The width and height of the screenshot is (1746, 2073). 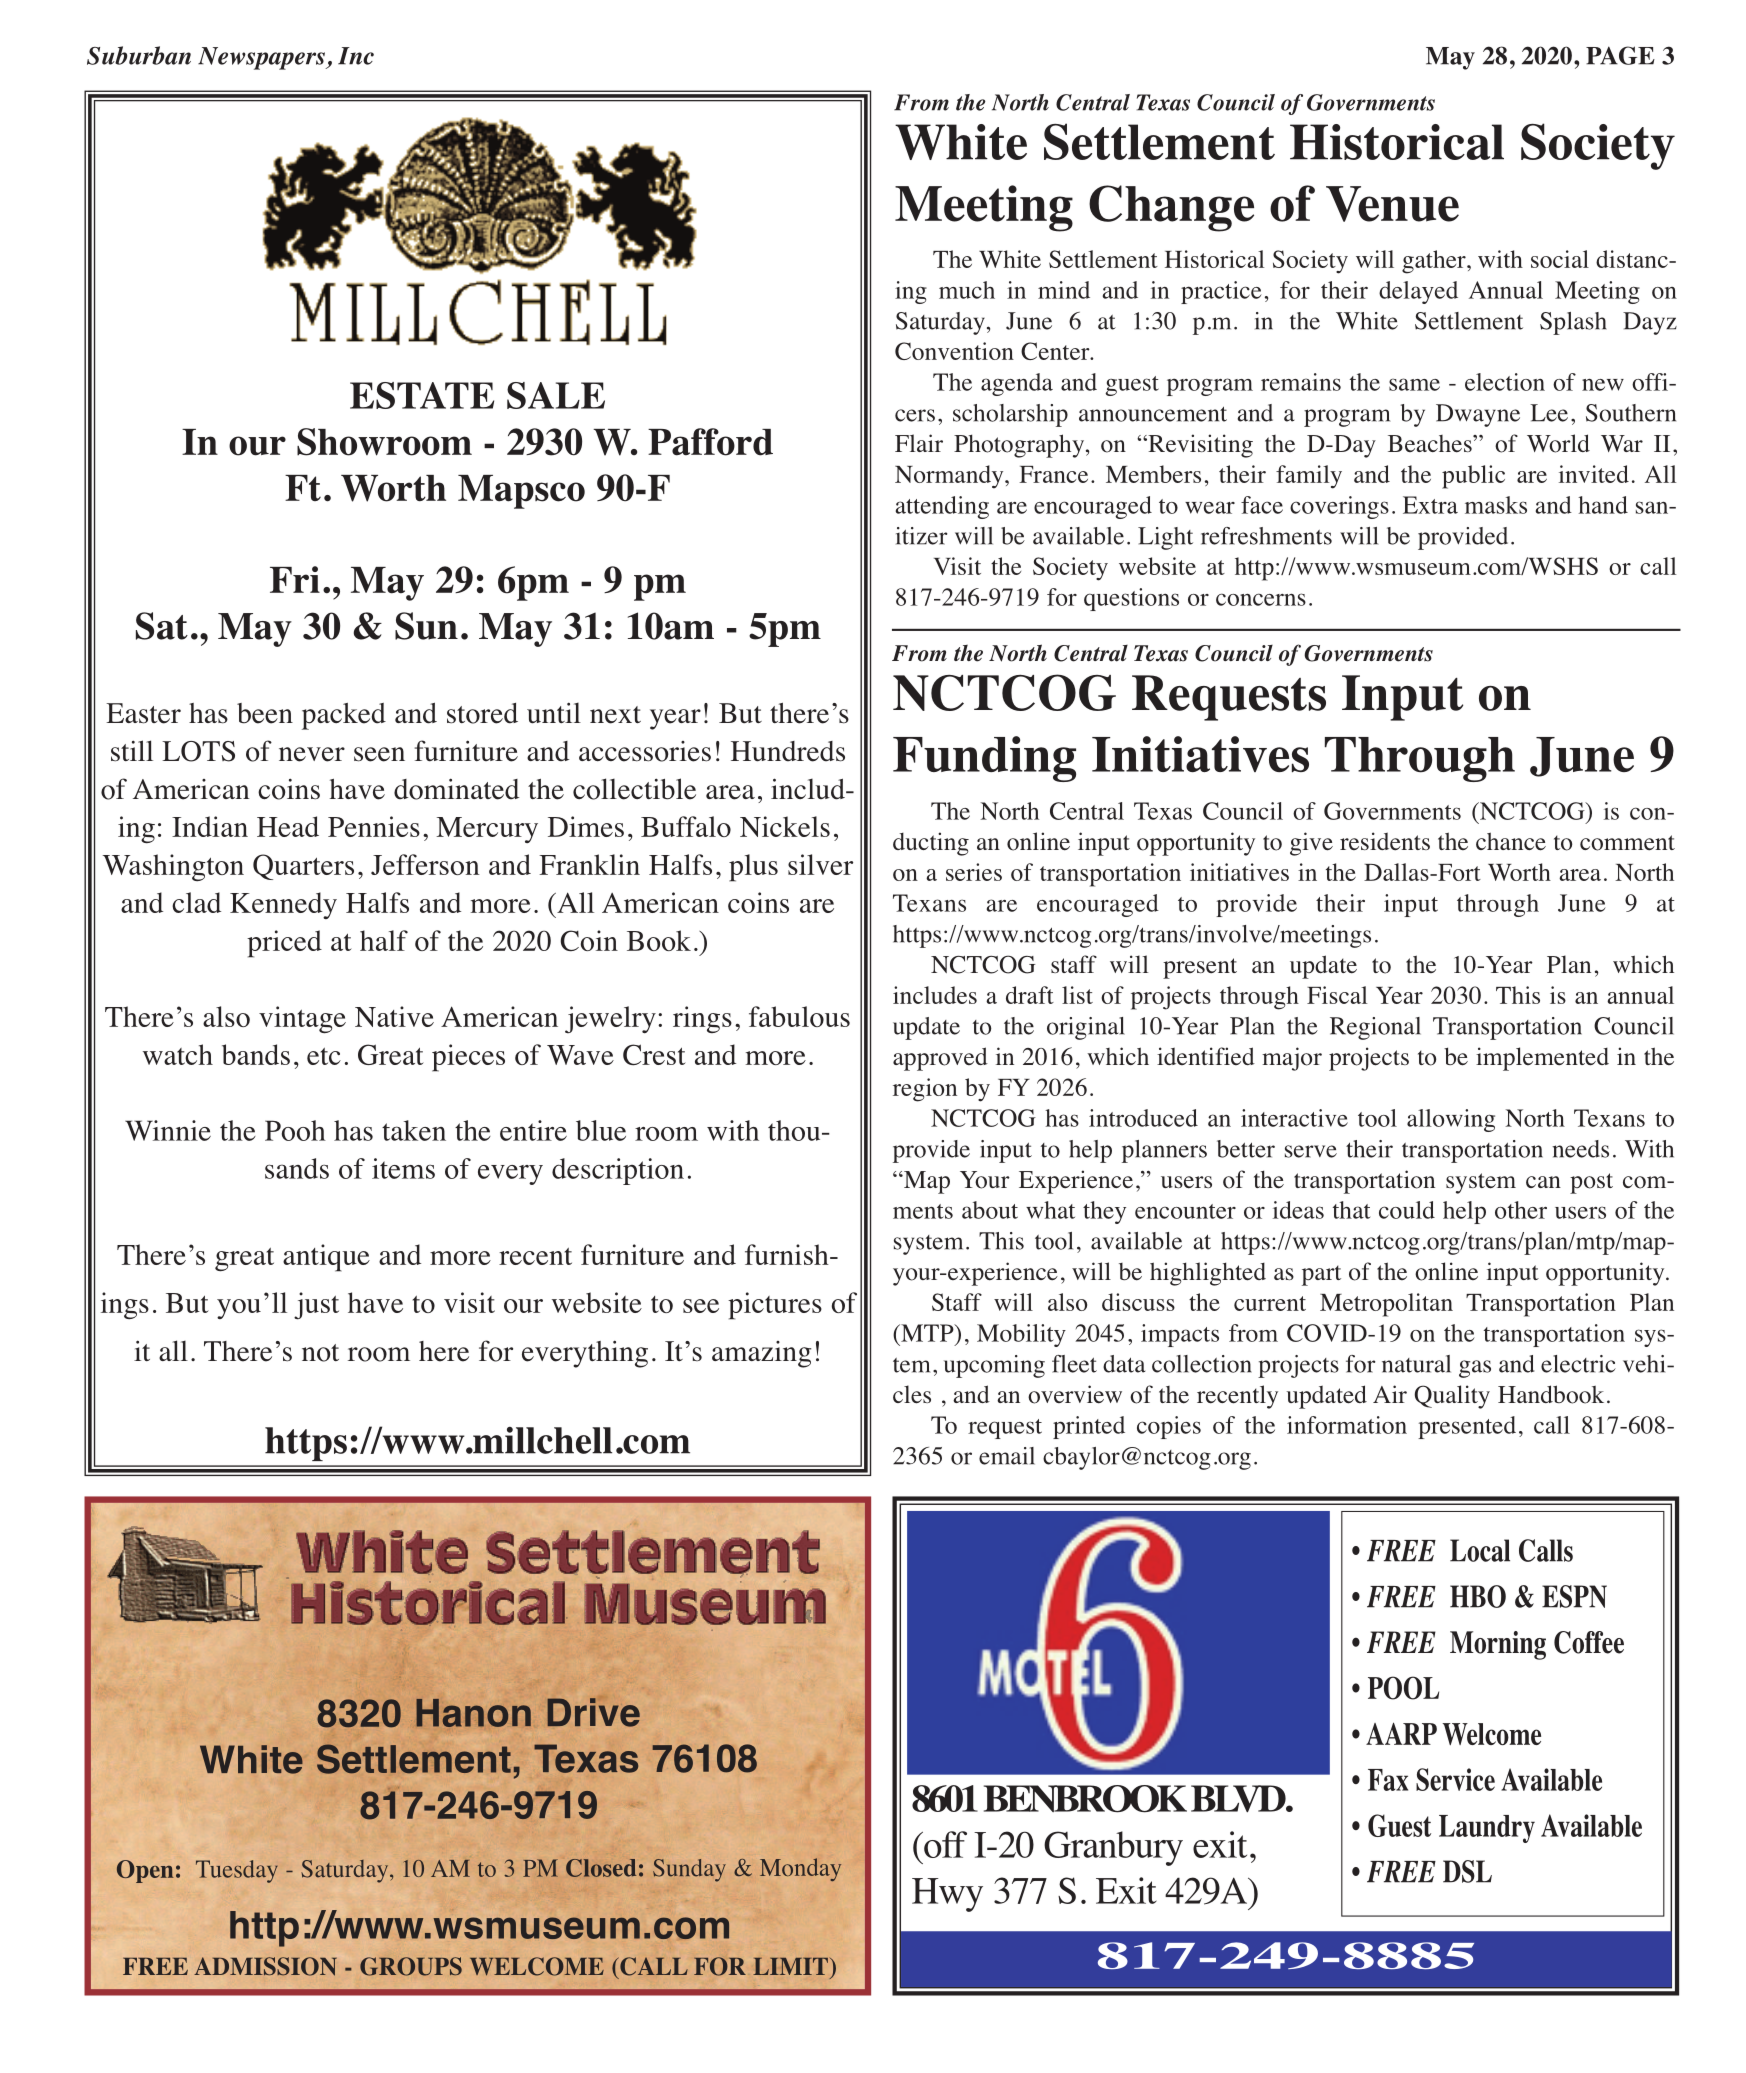 What do you see at coordinates (1392, 204) in the screenshot?
I see `Venue` at bounding box center [1392, 204].
